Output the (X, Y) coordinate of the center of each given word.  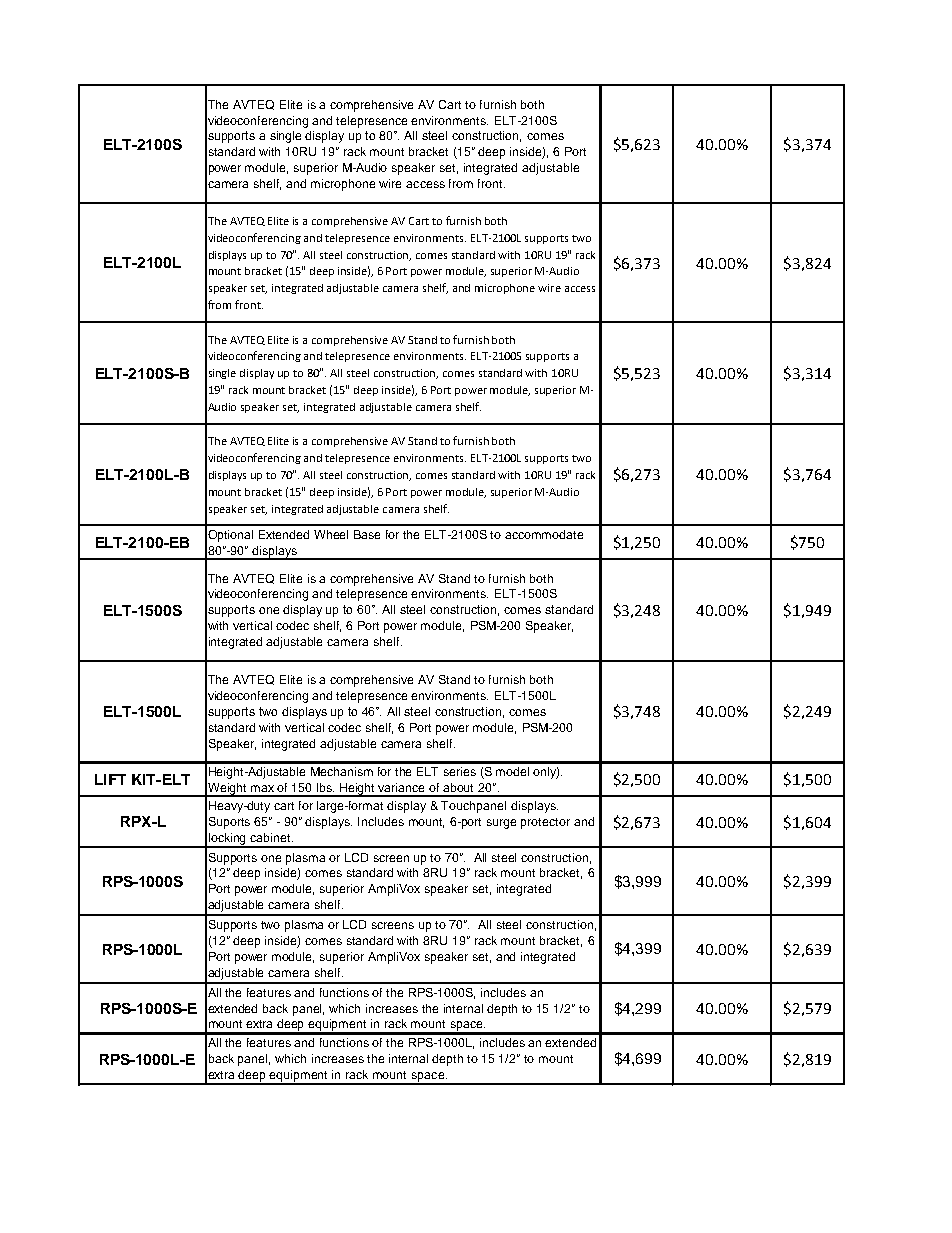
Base (367, 534)
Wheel (331, 534)
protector (545, 823)
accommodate (544, 534)
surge (501, 824)
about (458, 787)
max (262, 788)
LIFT (110, 779)
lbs (325, 787)
